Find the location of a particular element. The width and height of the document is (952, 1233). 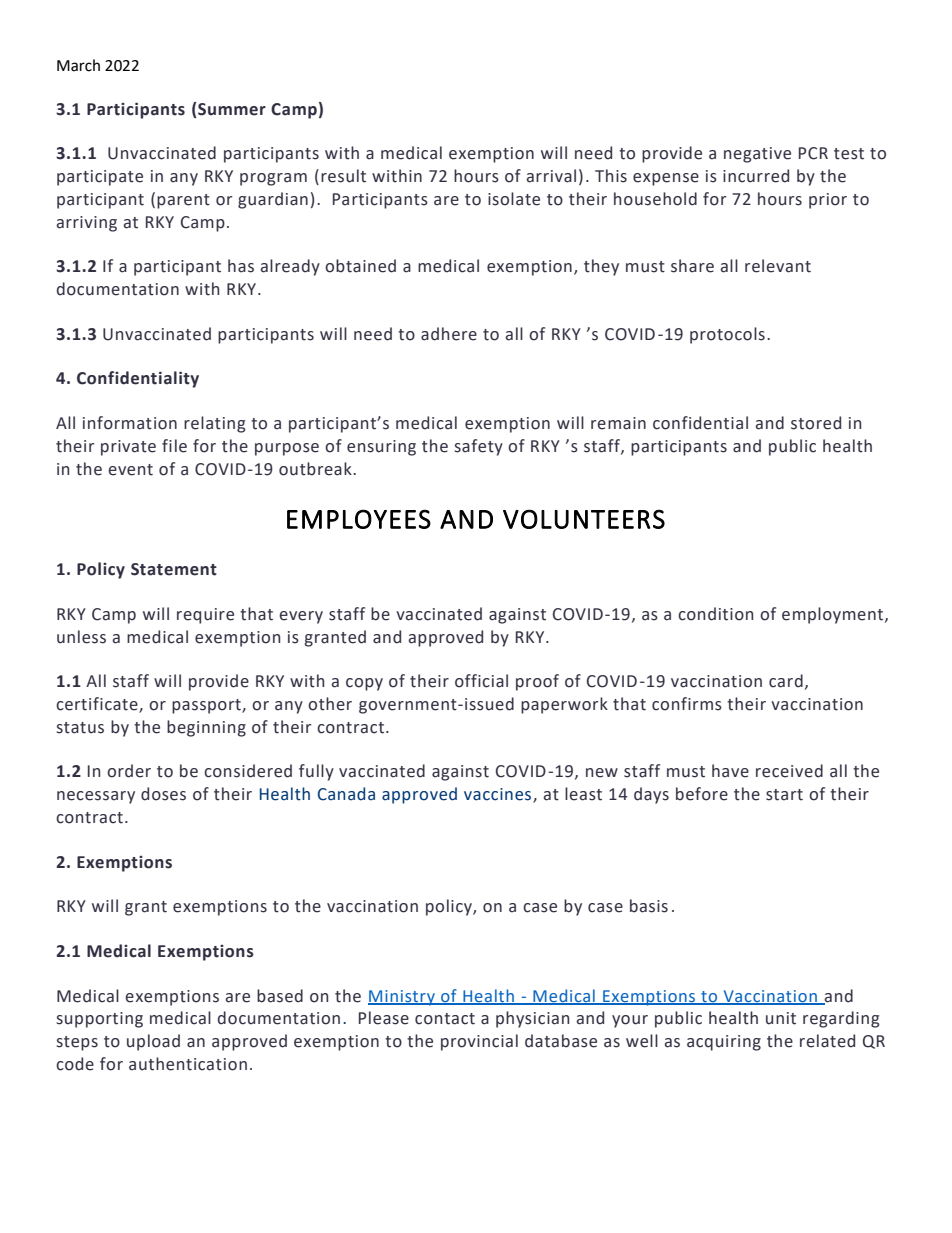

negative is located at coordinates (757, 155).
